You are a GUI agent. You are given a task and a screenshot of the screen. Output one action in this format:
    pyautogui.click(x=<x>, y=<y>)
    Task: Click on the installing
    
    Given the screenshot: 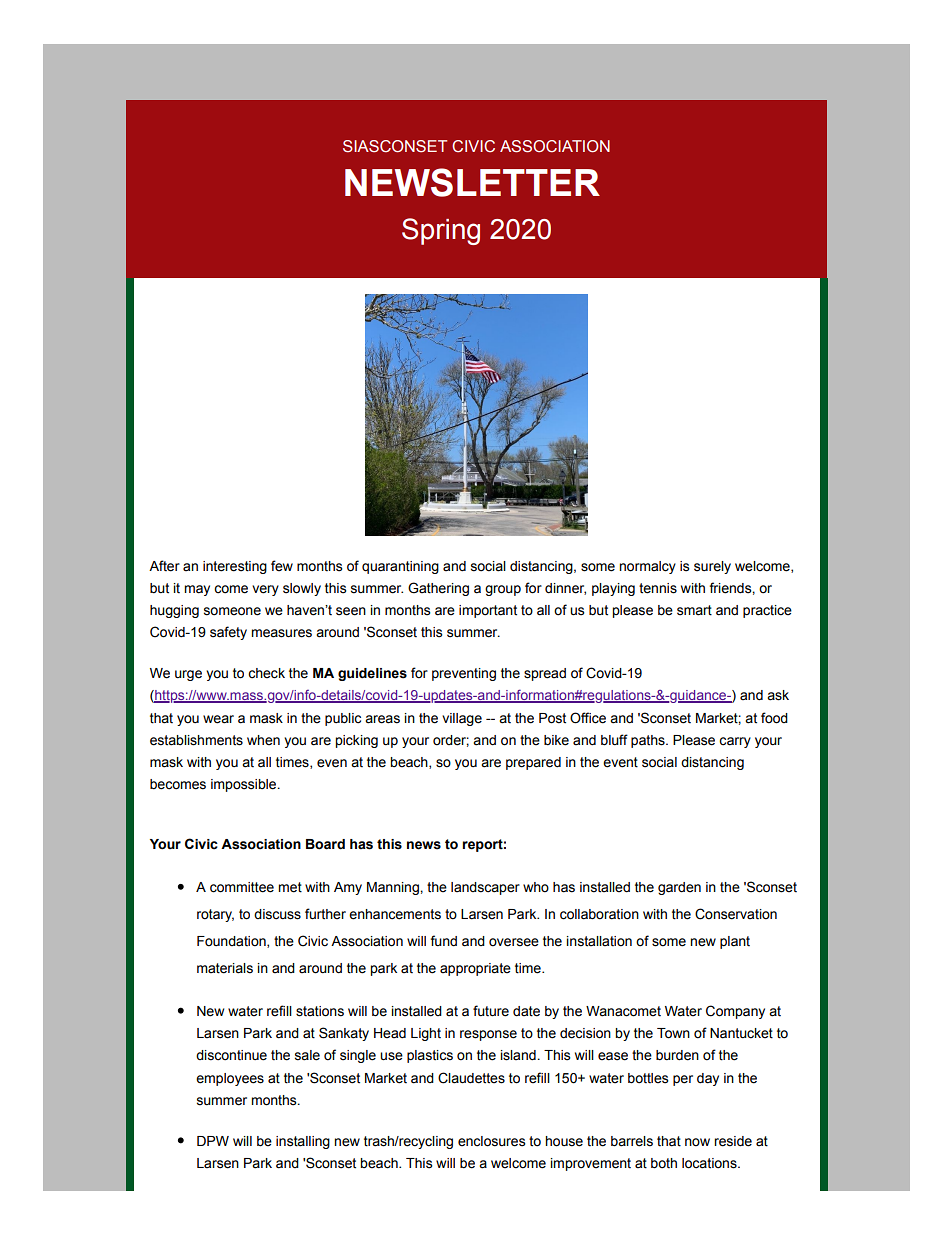 What is the action you would take?
    pyautogui.click(x=303, y=1142)
